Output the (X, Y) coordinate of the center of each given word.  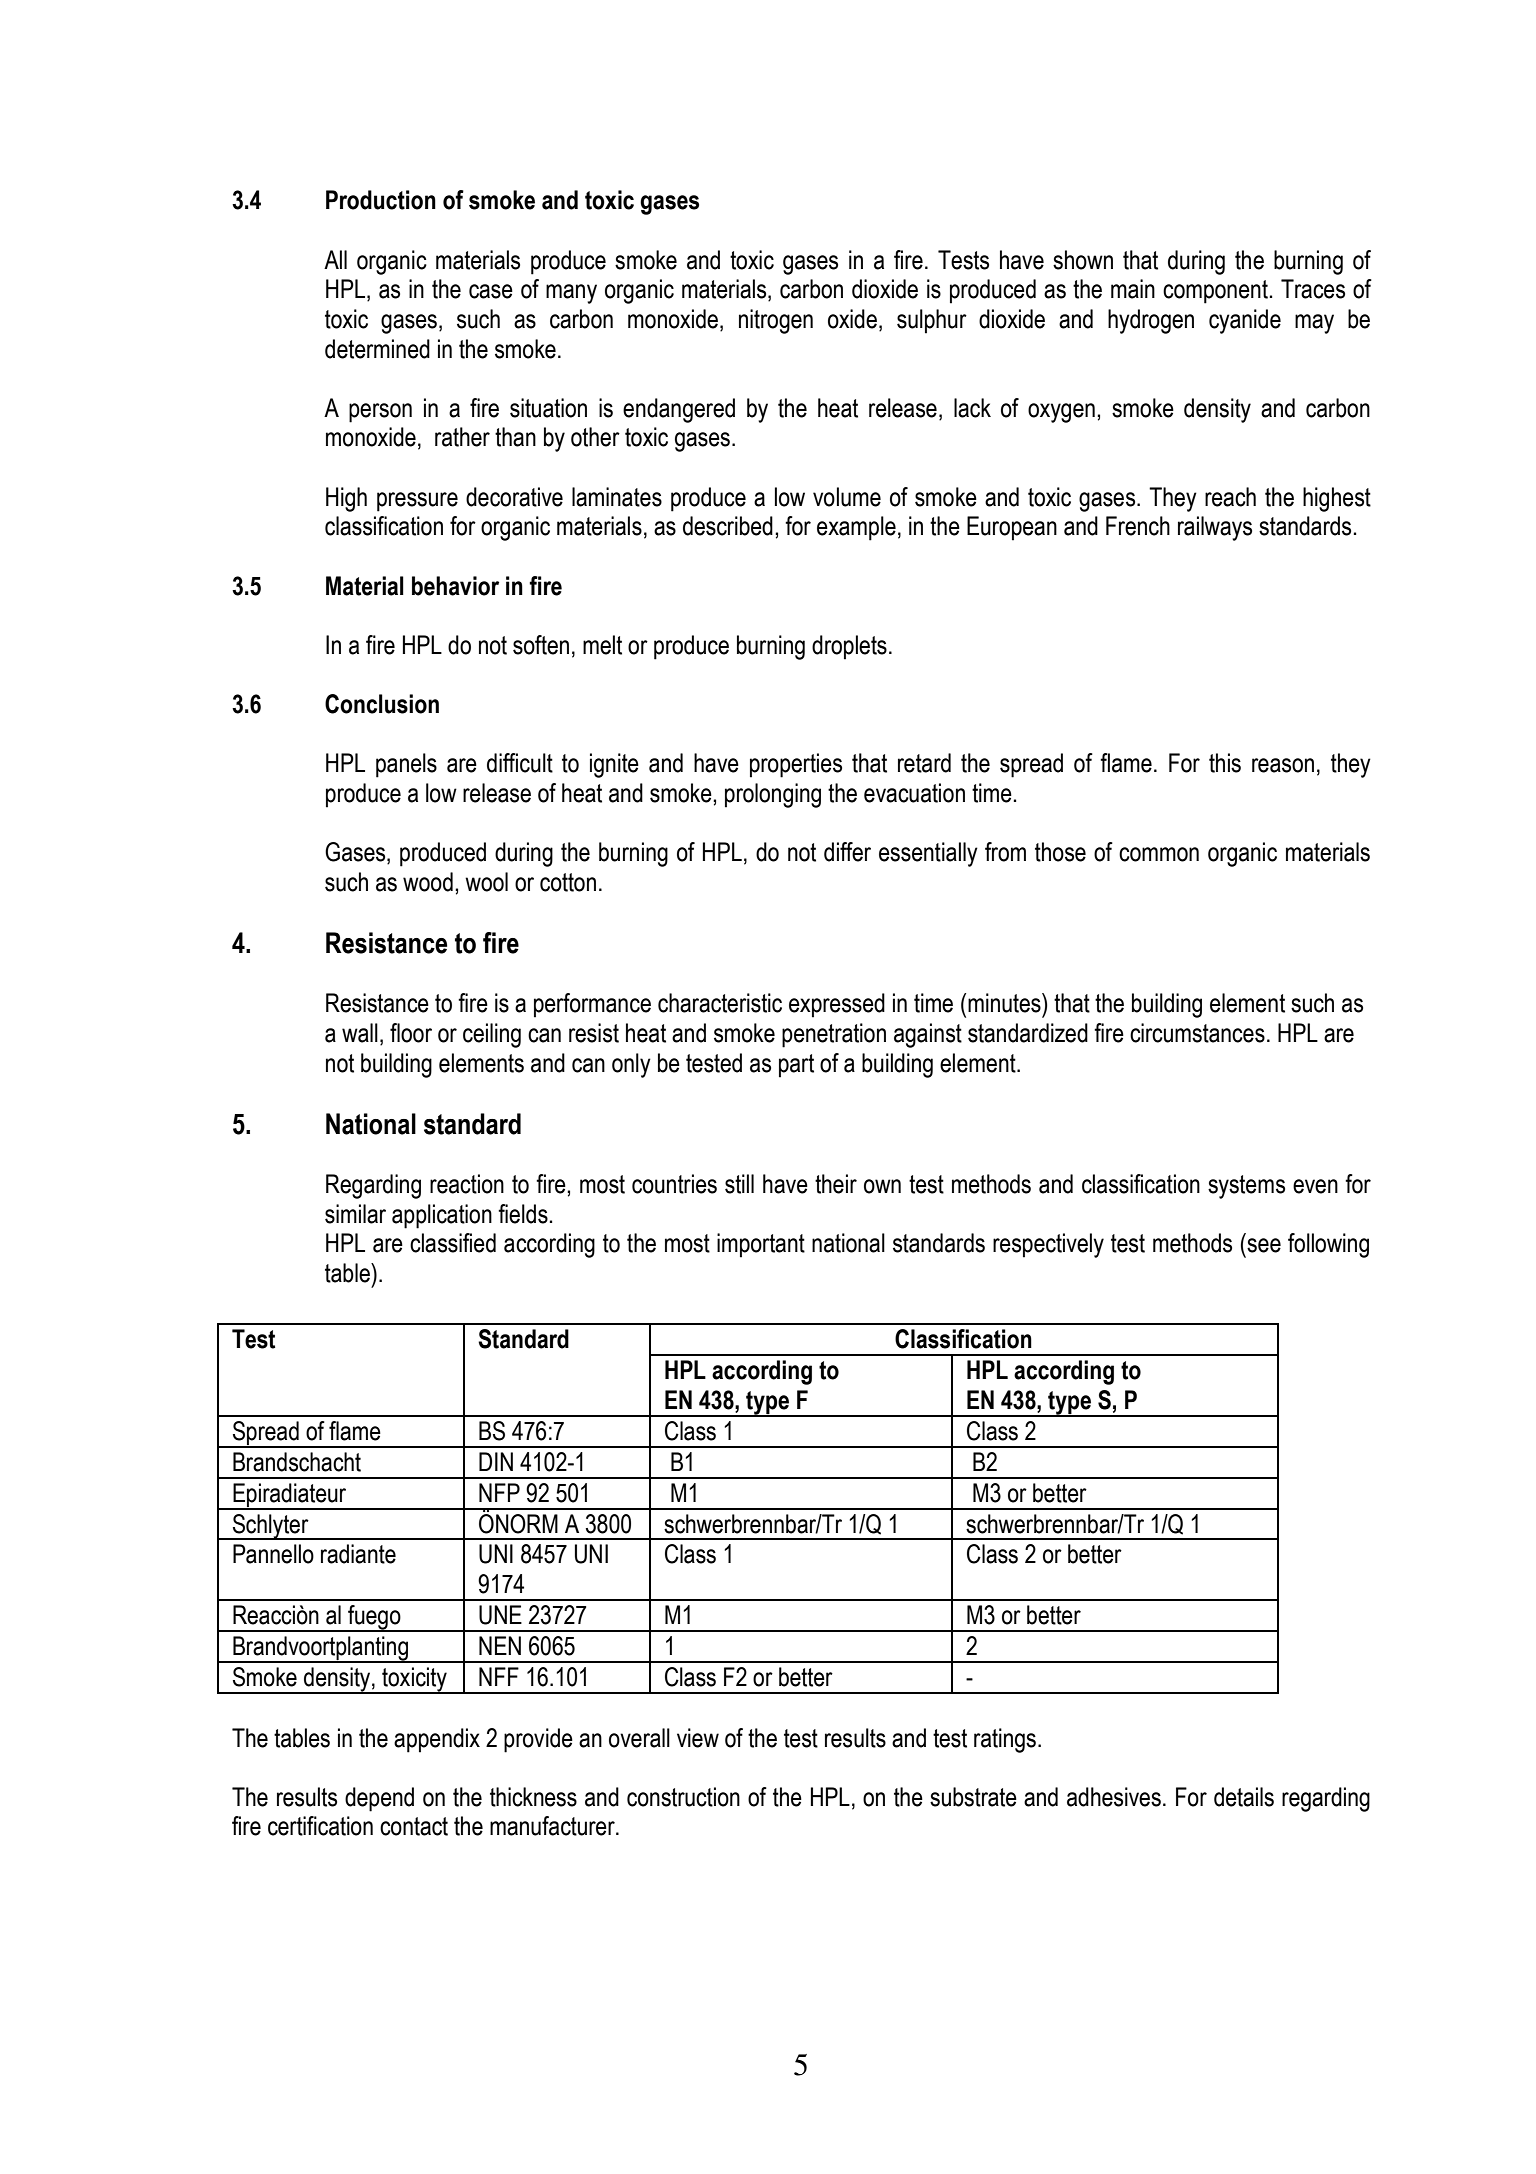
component (1215, 292)
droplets (849, 647)
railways (1215, 528)
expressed (837, 1005)
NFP (499, 1492)
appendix (437, 1740)
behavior (455, 586)
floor (411, 1033)
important (761, 1245)
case (491, 291)
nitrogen (776, 321)
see (1264, 1245)
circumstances (1197, 1033)
